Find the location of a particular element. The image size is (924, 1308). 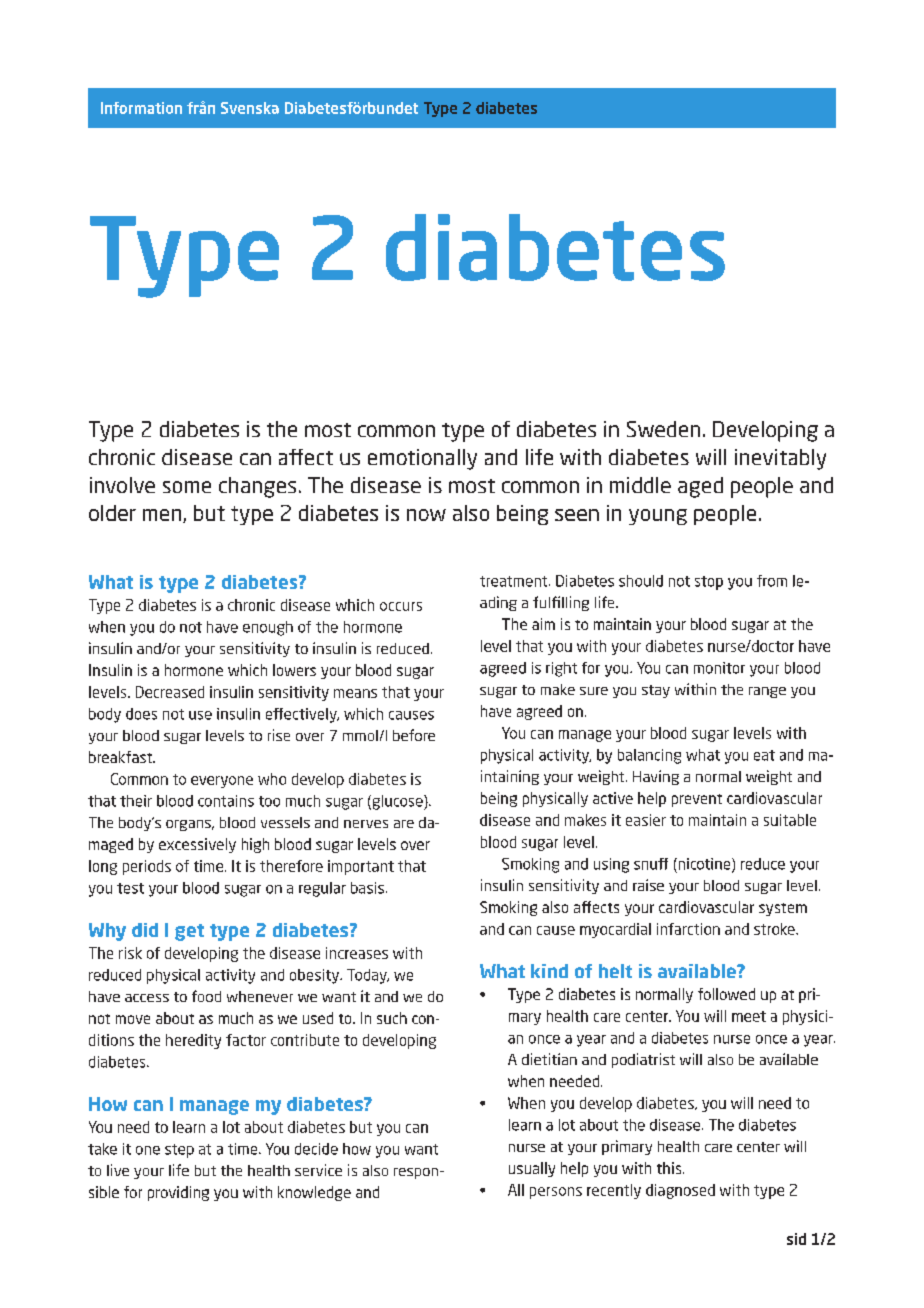

Sweden is located at coordinates (663, 429).
